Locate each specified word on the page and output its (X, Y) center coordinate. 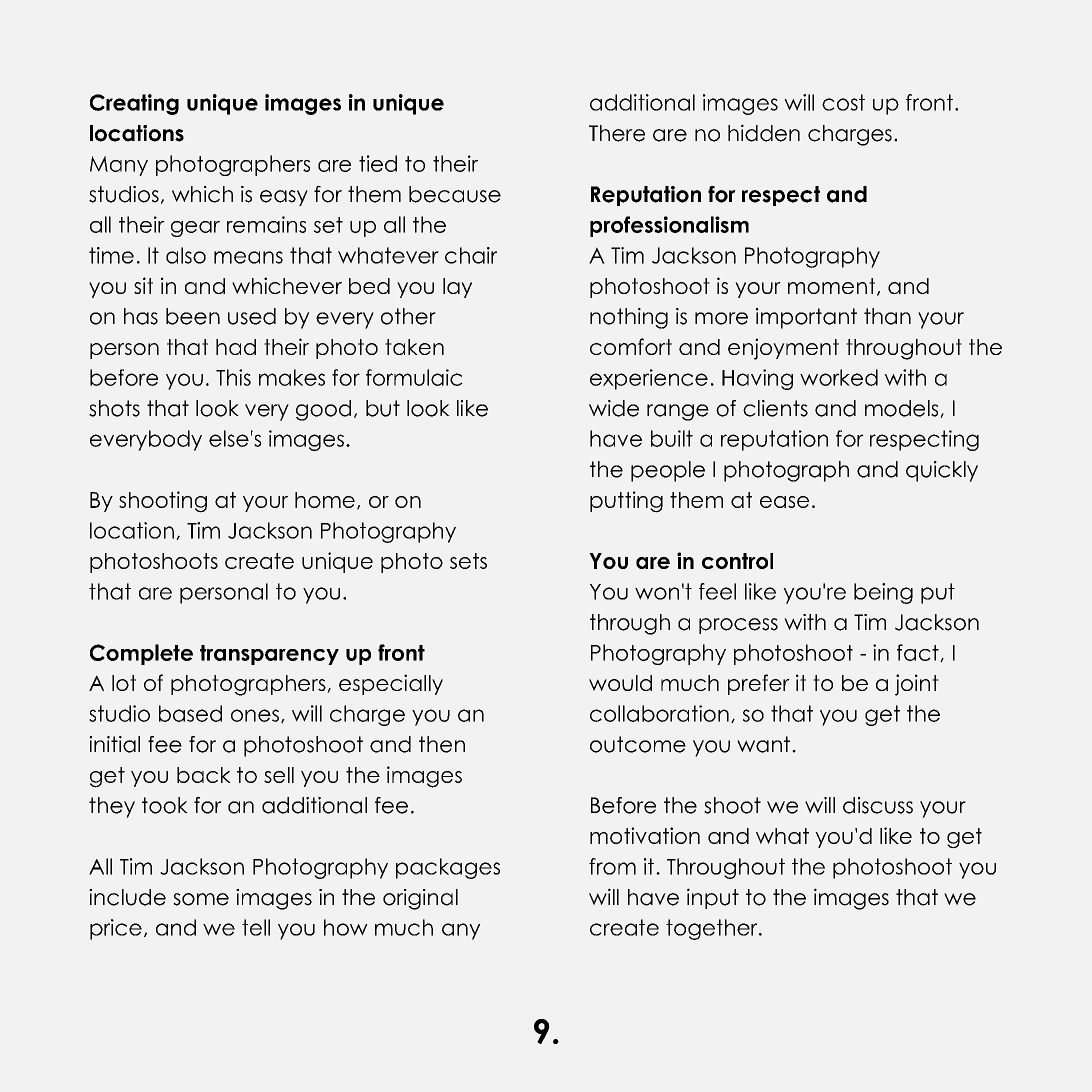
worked (839, 377)
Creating (134, 104)
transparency (269, 655)
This (233, 377)
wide (614, 408)
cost (843, 102)
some (201, 899)
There (617, 133)
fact (919, 653)
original (420, 899)
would (620, 683)
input (713, 898)
